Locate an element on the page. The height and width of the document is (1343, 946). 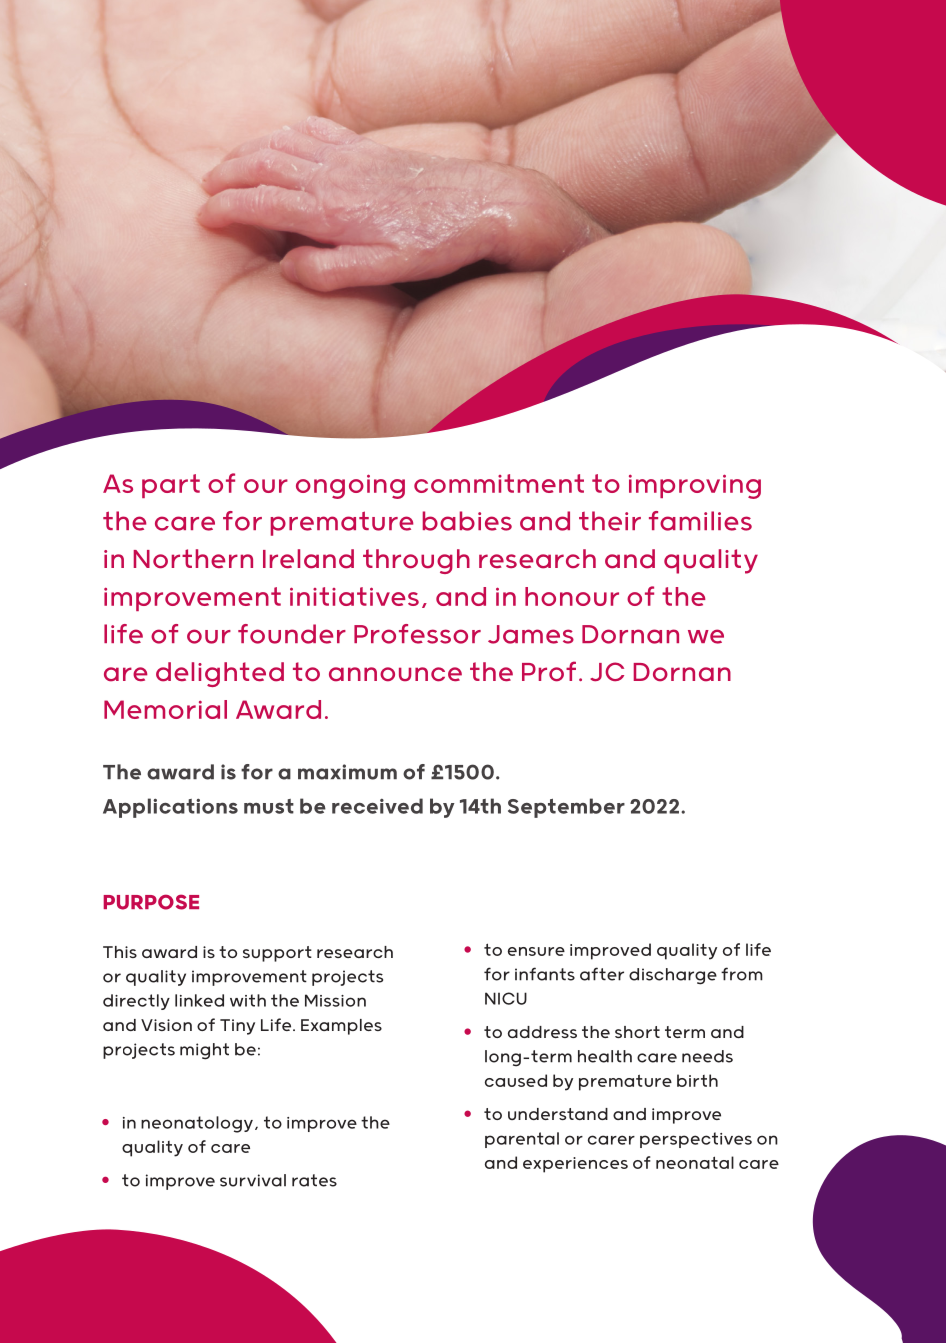
neonatology is located at coordinates (197, 1124).
